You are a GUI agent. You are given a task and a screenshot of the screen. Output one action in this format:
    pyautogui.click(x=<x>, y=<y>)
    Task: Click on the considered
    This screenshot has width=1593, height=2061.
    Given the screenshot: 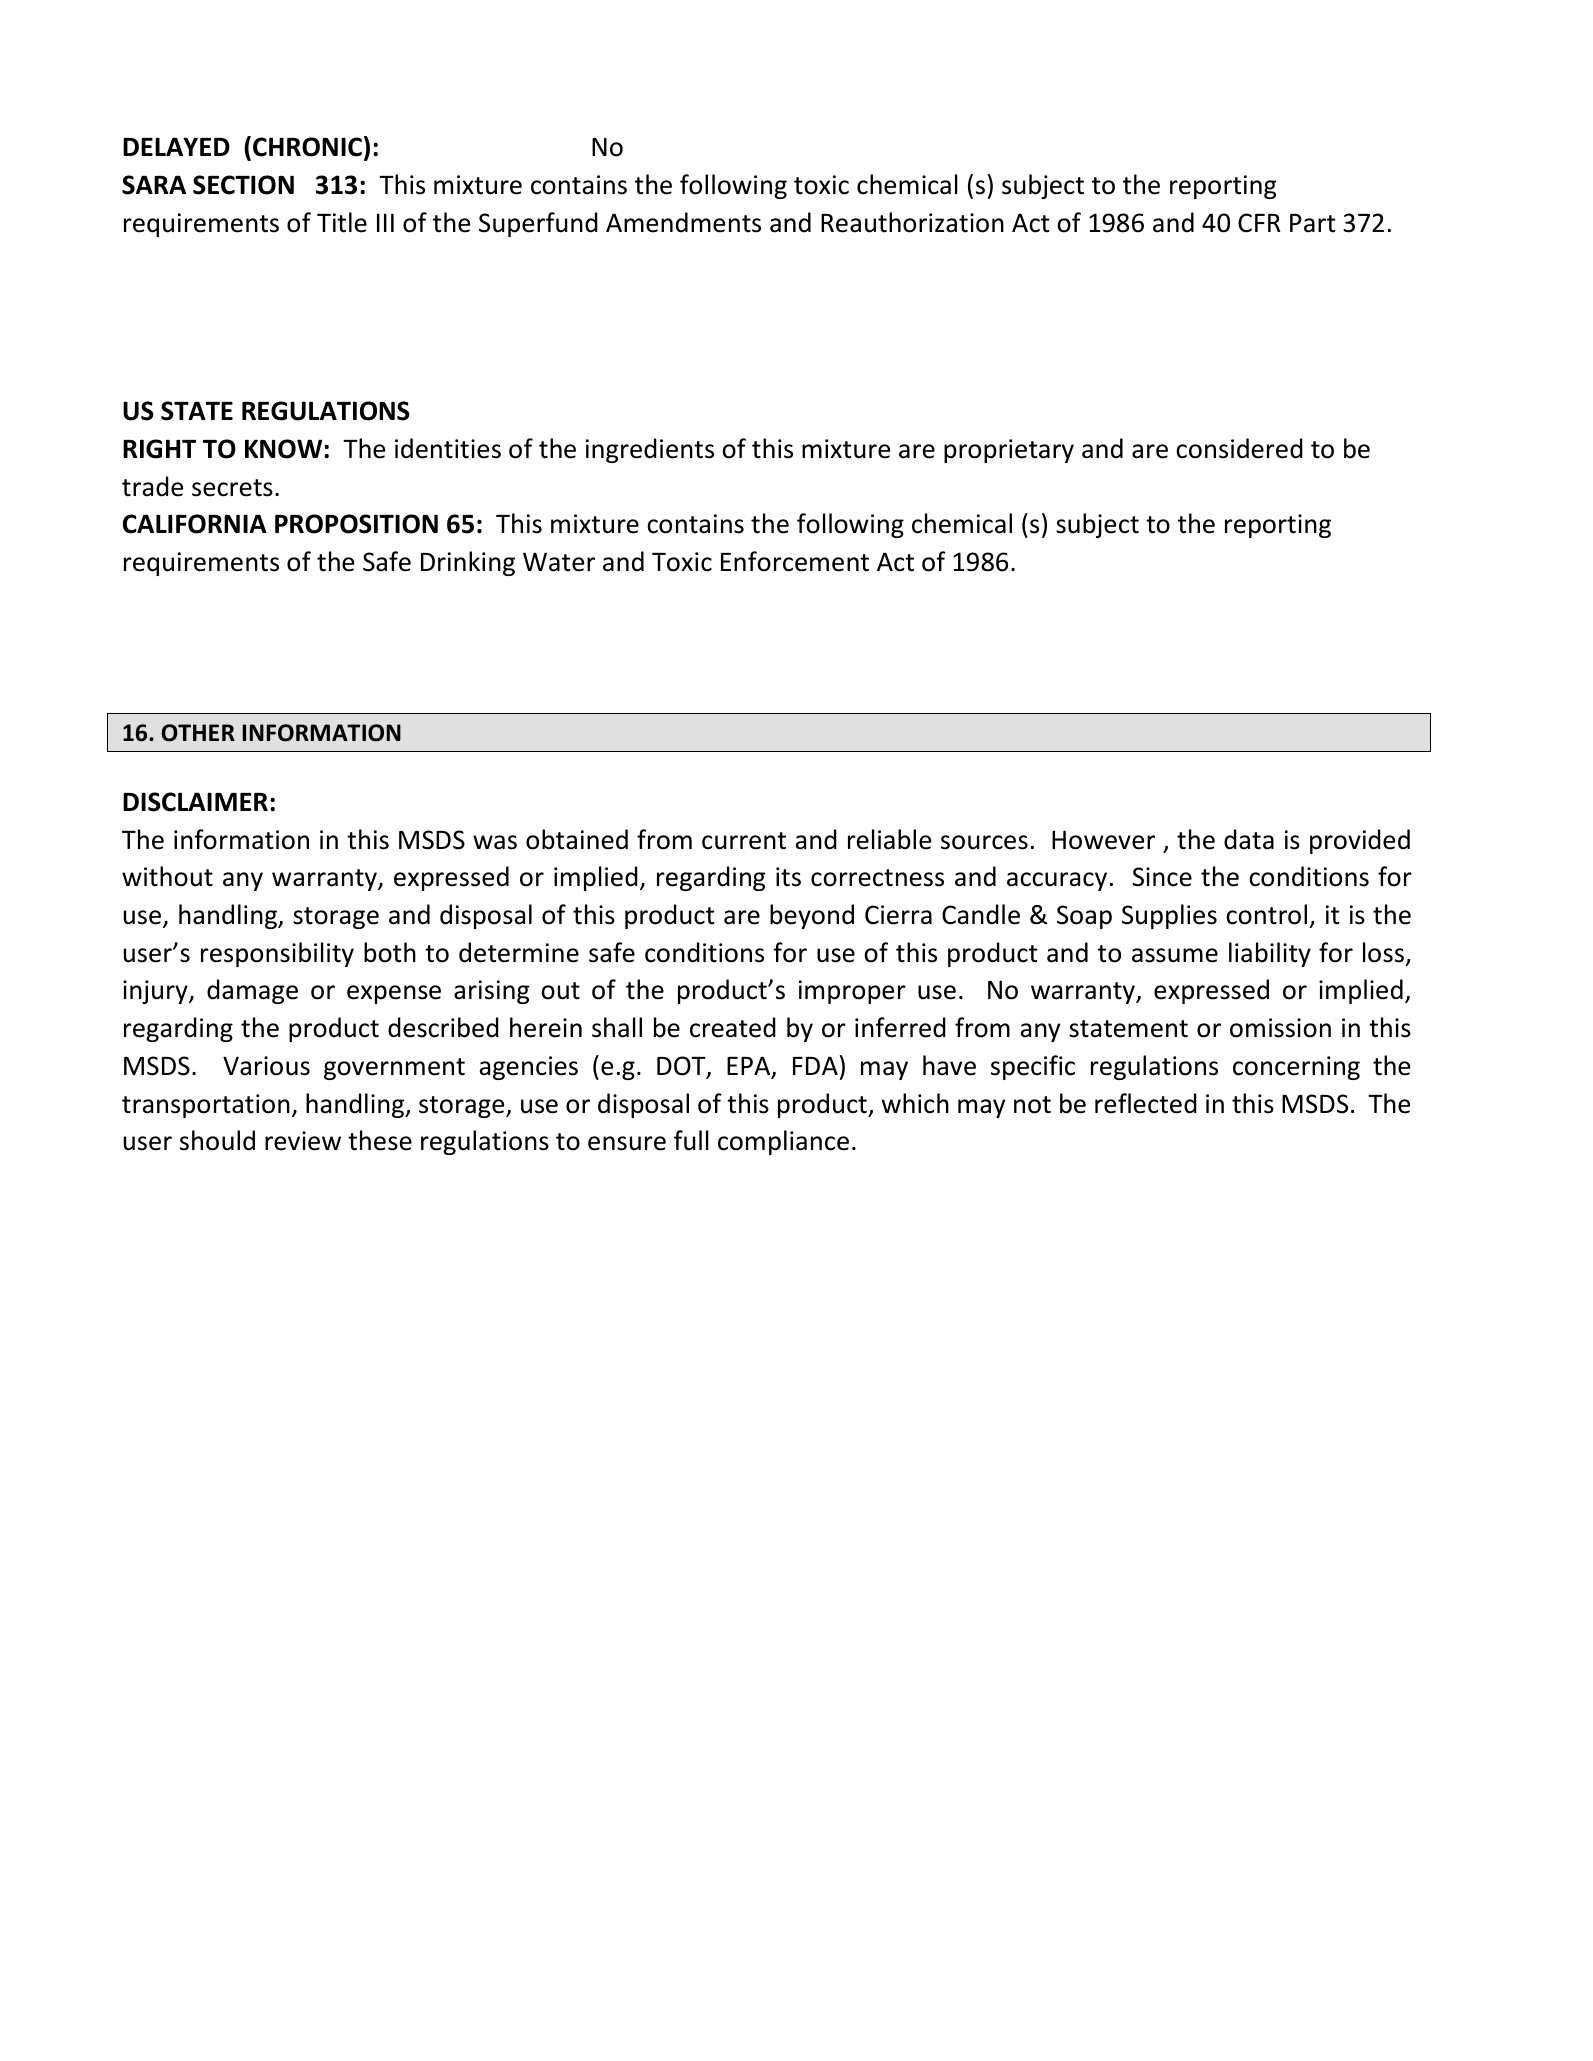 What is the action you would take?
    pyautogui.click(x=1239, y=448)
